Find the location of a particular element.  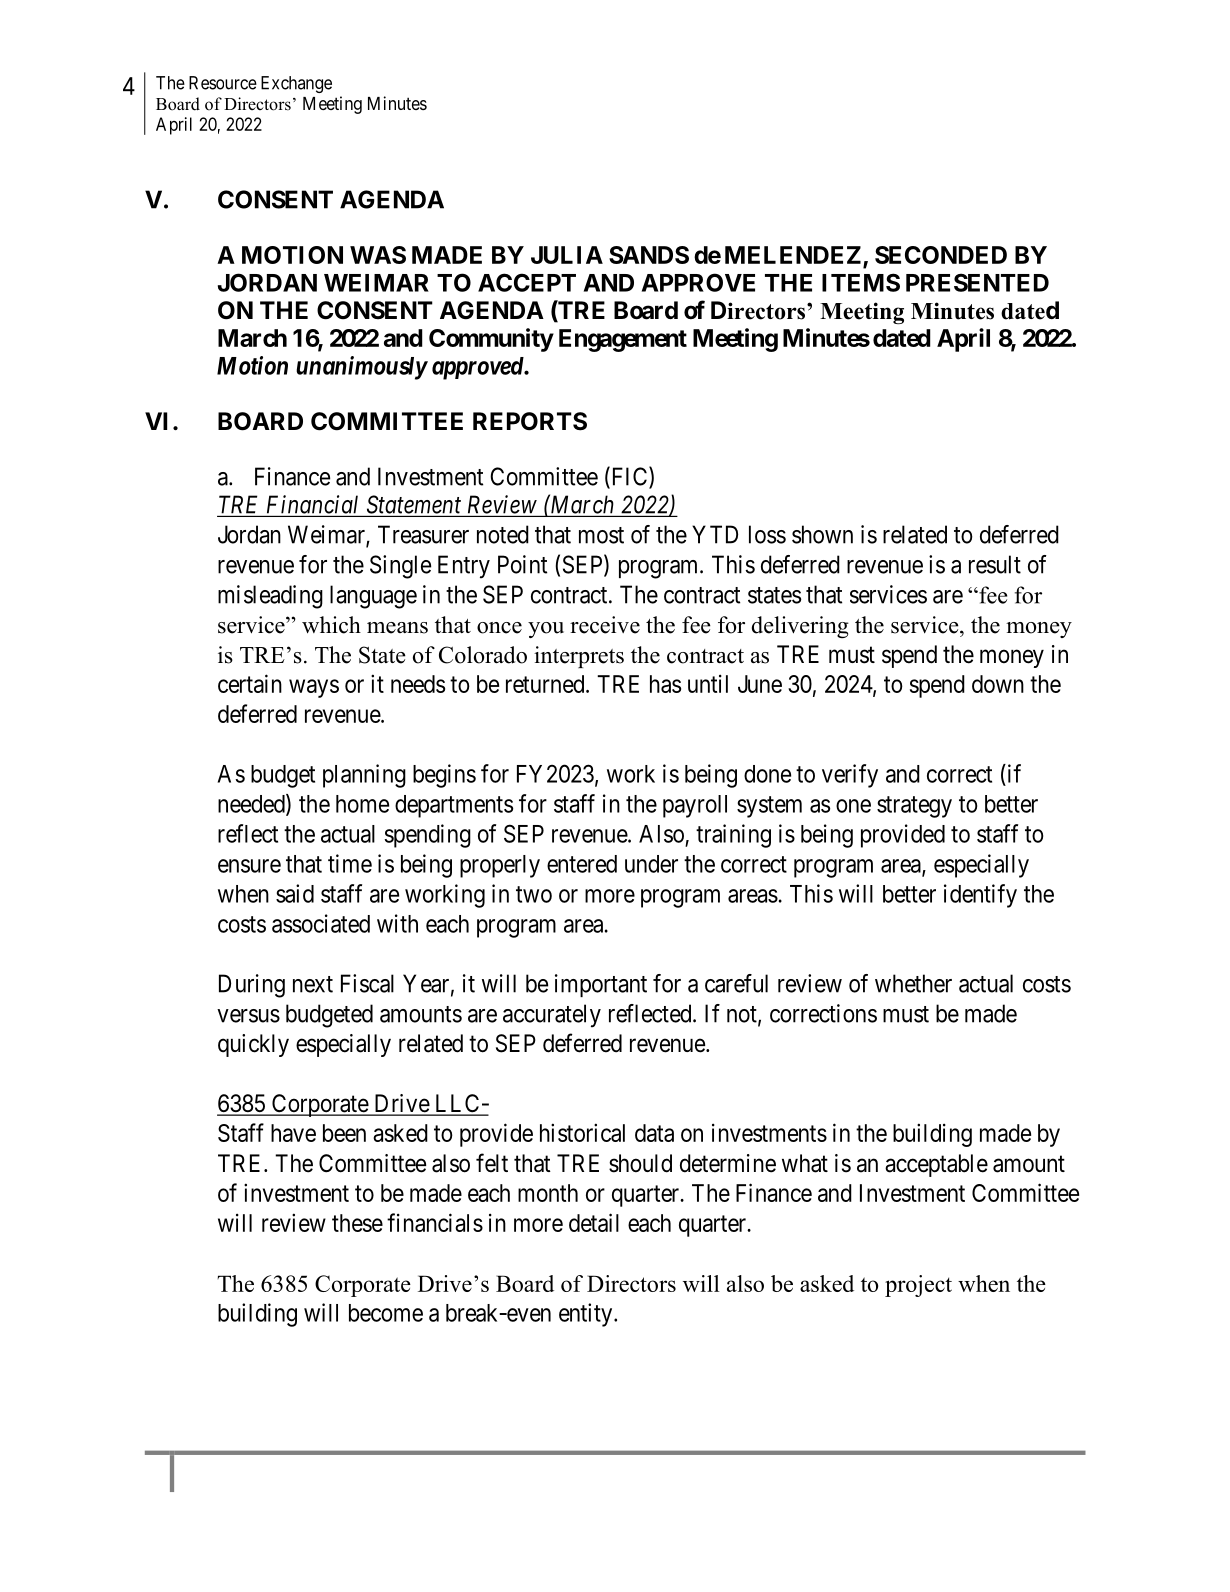

said is located at coordinates (295, 893).
